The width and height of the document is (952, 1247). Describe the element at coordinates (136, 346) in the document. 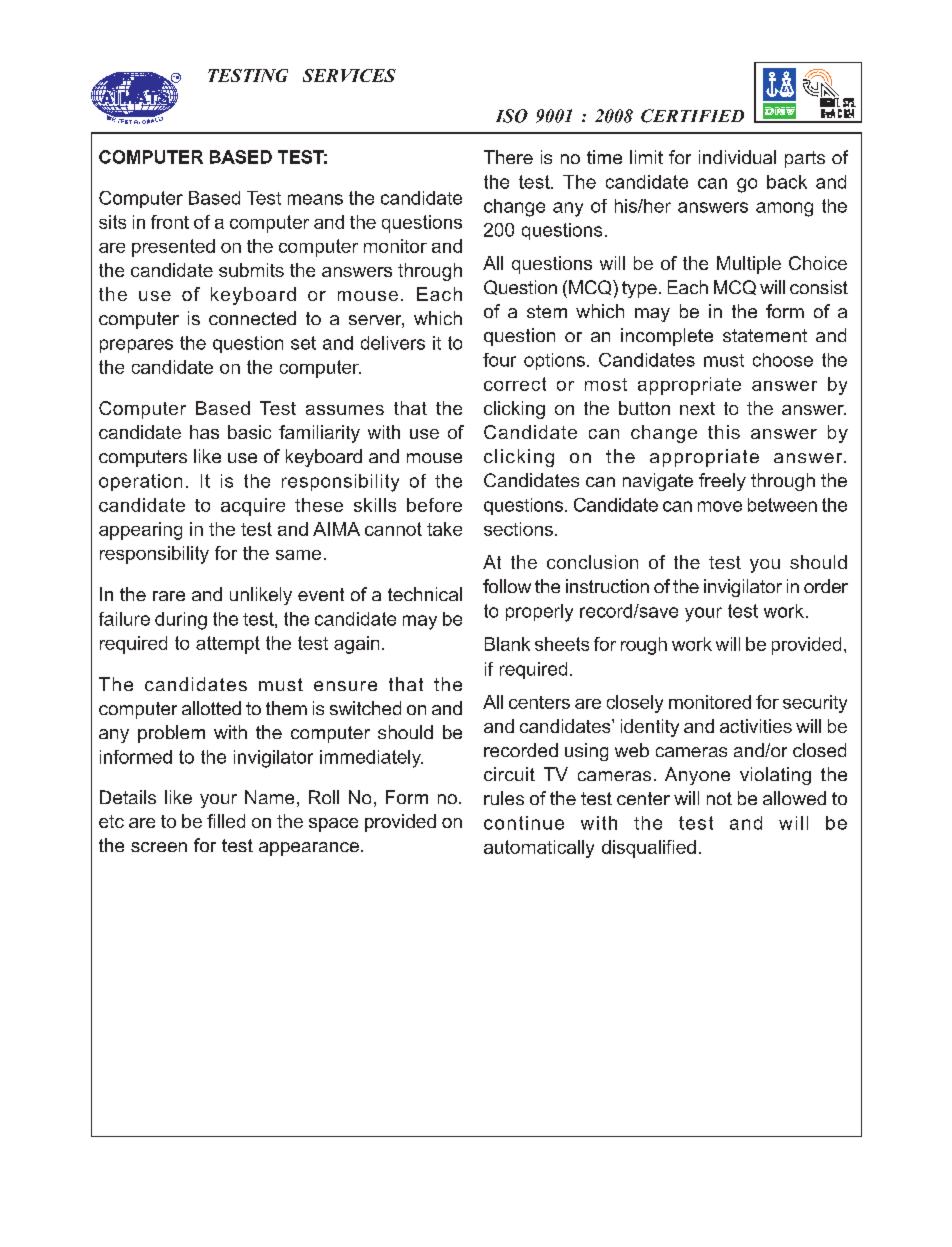

I see `prepares` at that location.
